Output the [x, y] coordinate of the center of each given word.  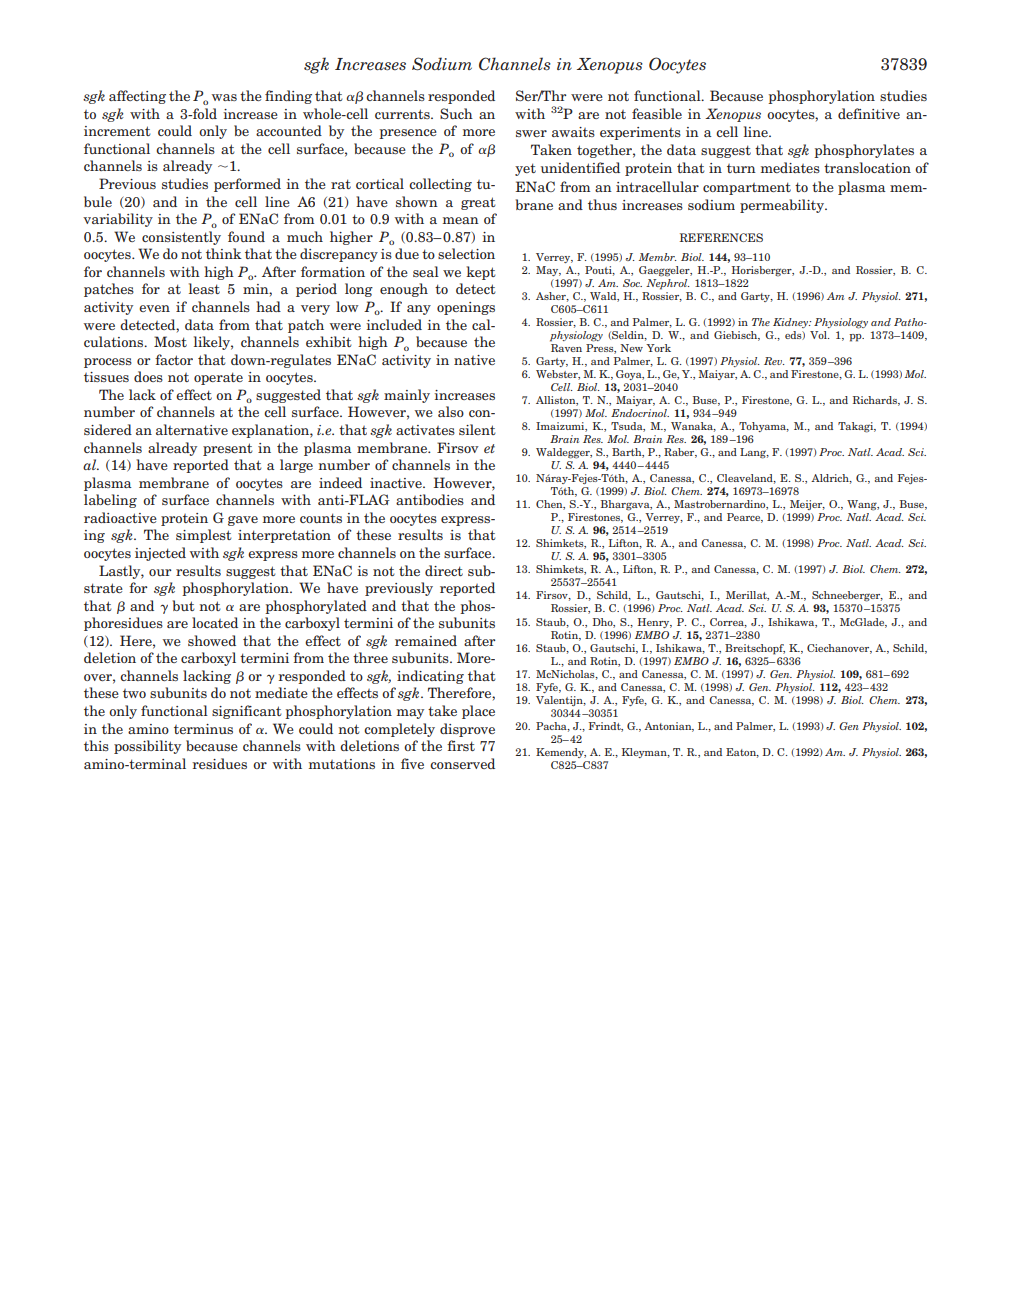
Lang [754, 453]
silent [477, 429]
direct [444, 570]
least [204, 288]
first [461, 745]
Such [456, 113]
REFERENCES [721, 237]
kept [481, 273]
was [224, 97]
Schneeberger [847, 596]
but [183, 605]
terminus [203, 729]
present [228, 449]
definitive [869, 113]
